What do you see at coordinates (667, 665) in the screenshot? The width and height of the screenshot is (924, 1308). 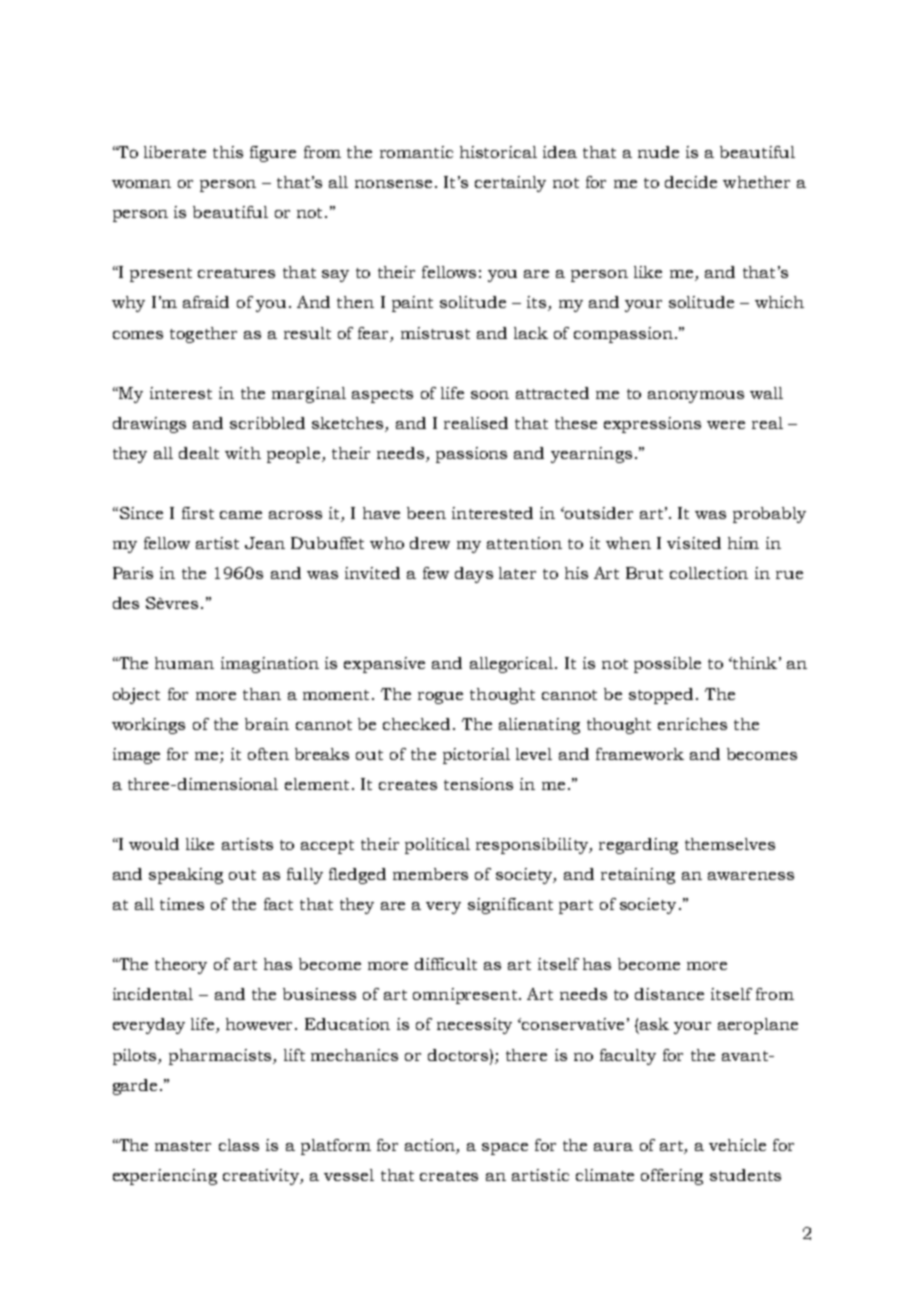 I see `possible` at bounding box center [667, 665].
